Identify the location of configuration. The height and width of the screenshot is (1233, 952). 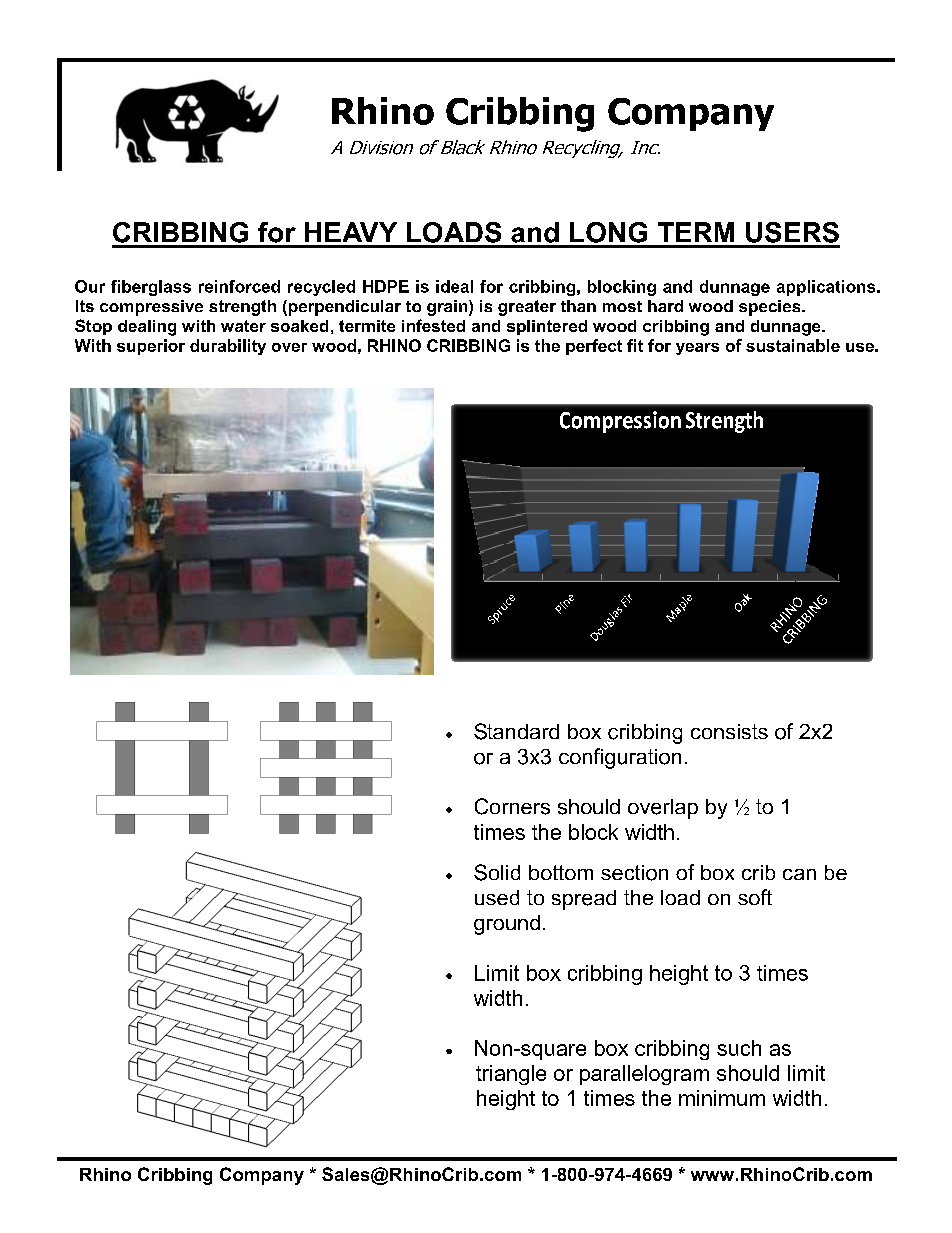
(620, 758).
